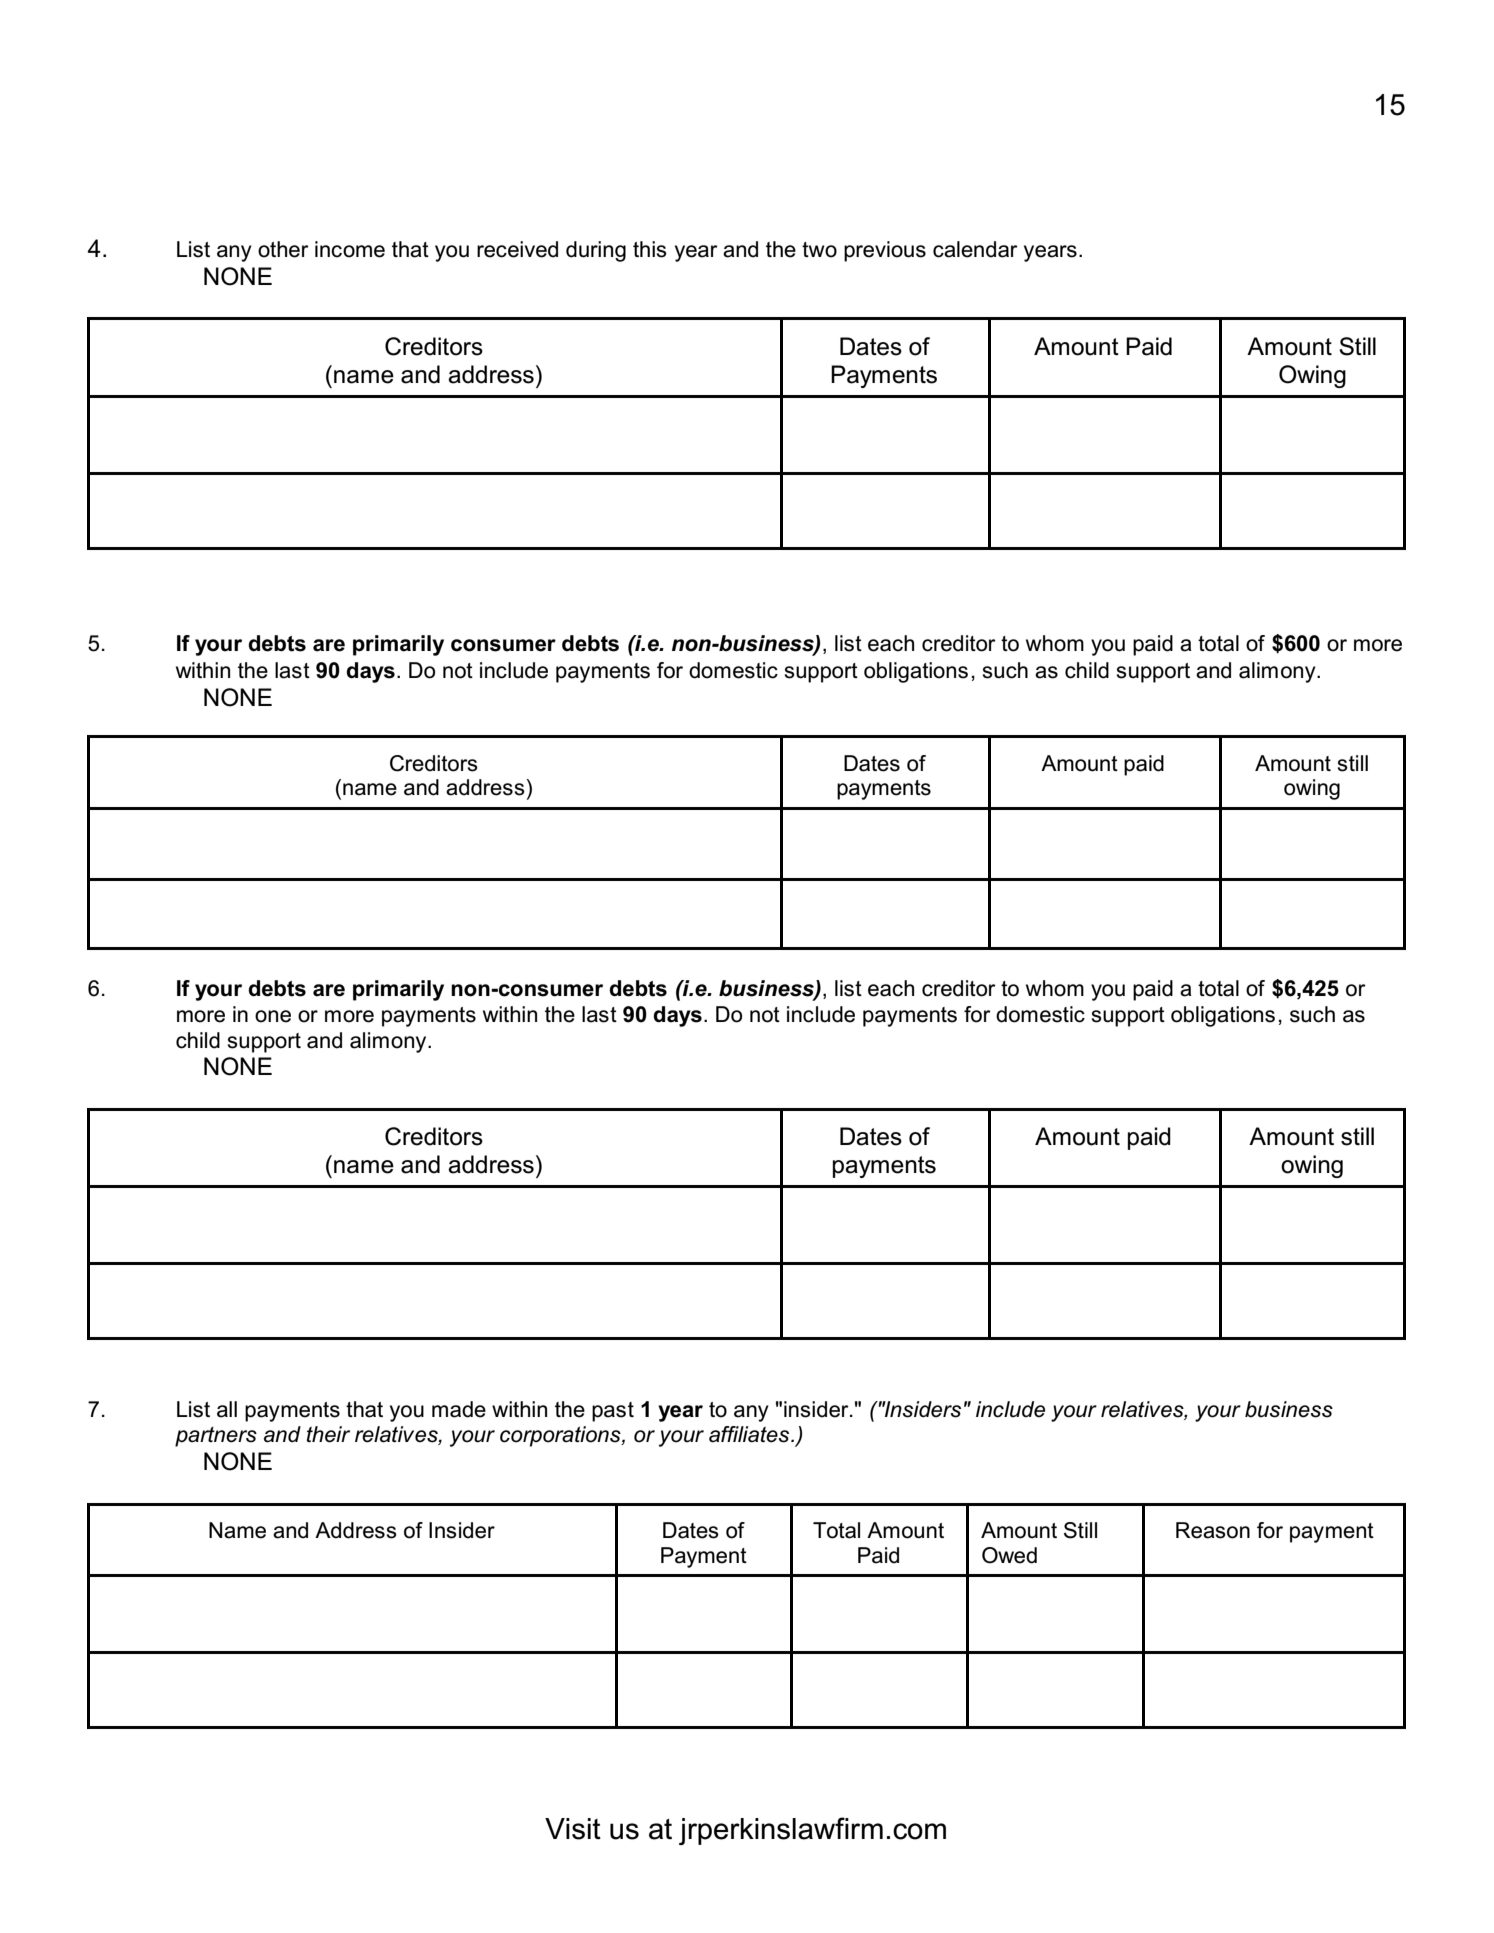 The height and width of the document is (1933, 1494). Describe the element at coordinates (885, 251) in the document. I see `previous` at that location.
